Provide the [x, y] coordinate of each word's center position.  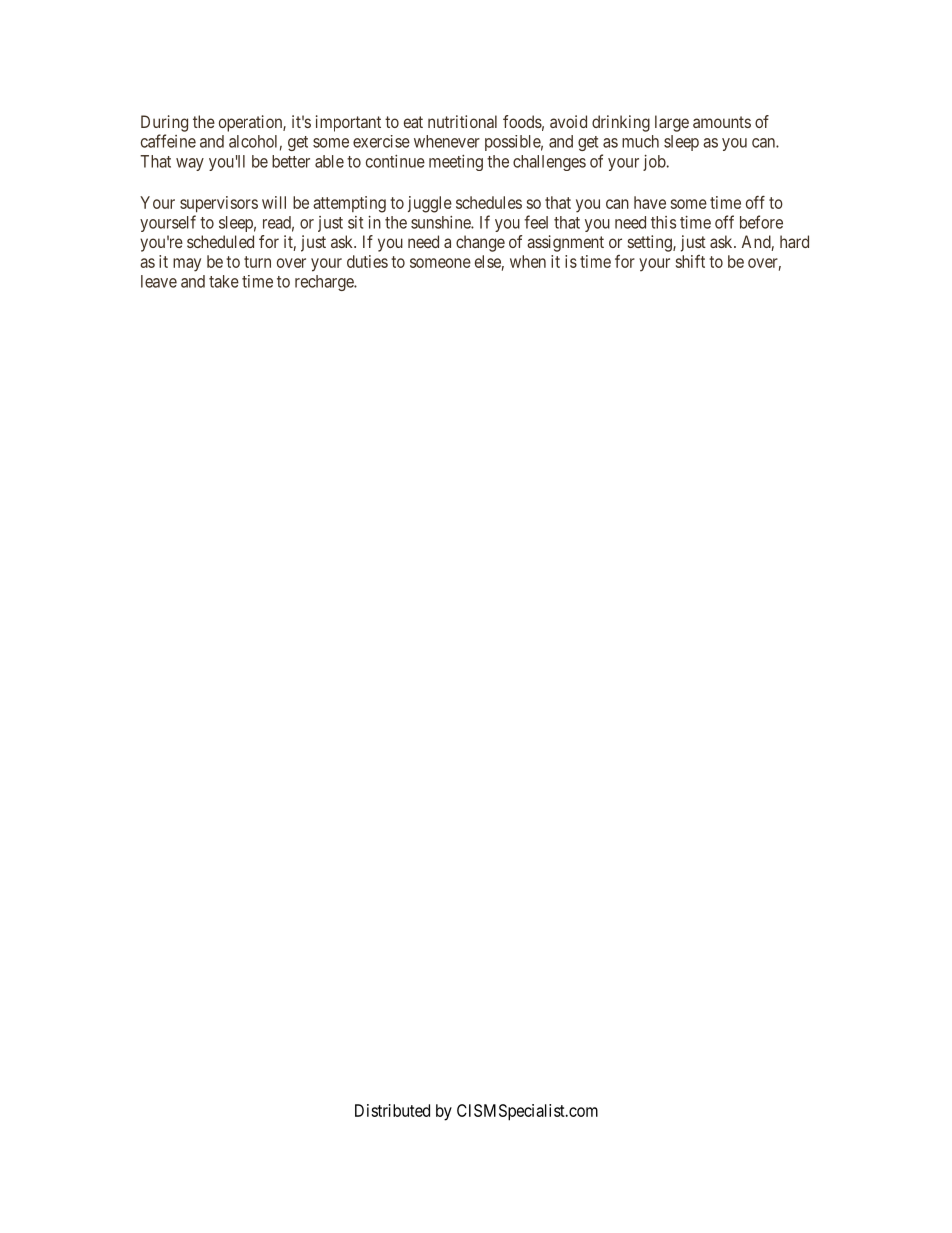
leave [159, 281]
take [224, 281]
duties [367, 261]
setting [651, 243]
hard [794, 241]
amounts [722, 122]
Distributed [392, 1110]
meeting [456, 163]
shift [690, 261]
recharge [325, 283]
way [190, 164]
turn [257, 262]
